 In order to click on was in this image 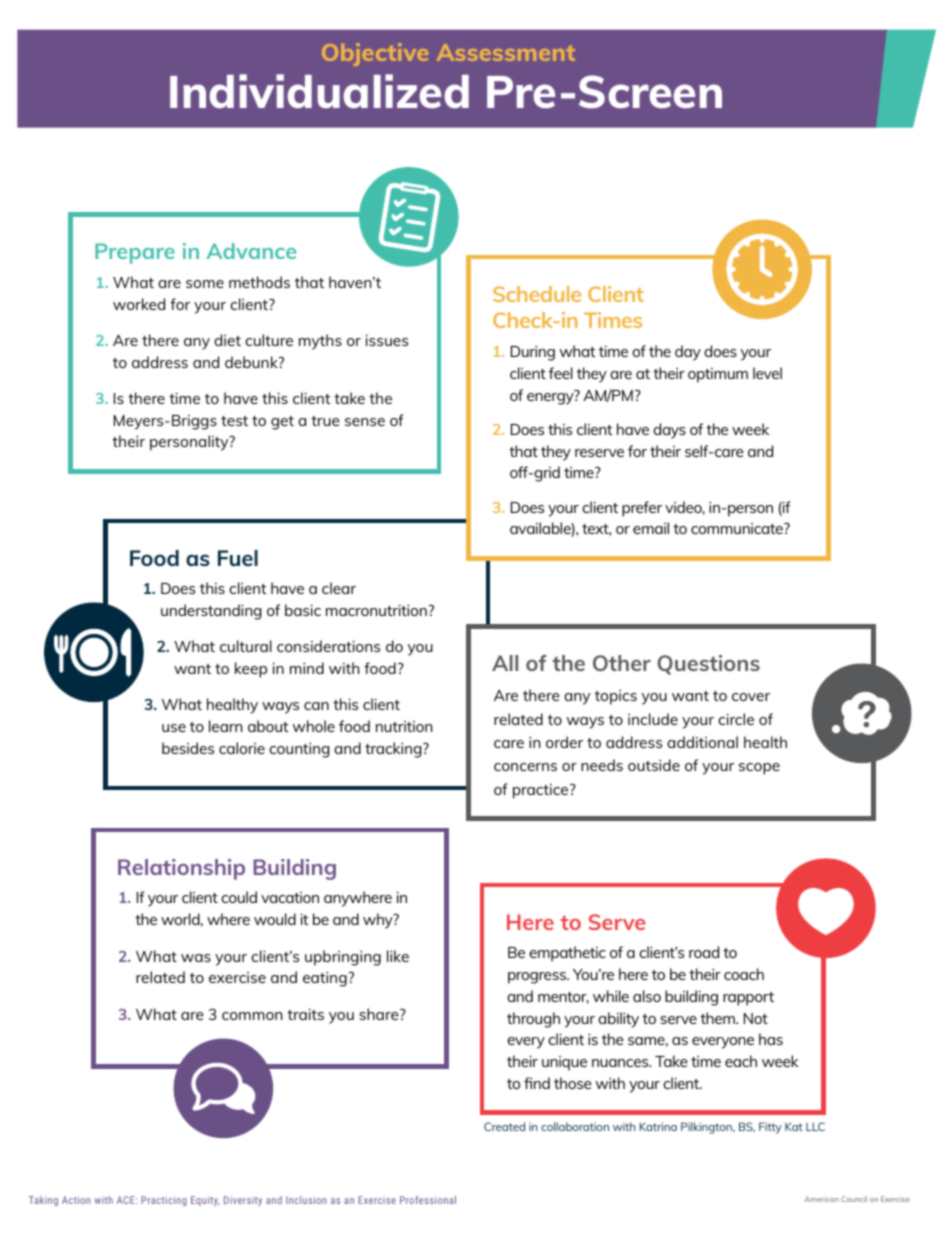, I will do `click(196, 958)`.
